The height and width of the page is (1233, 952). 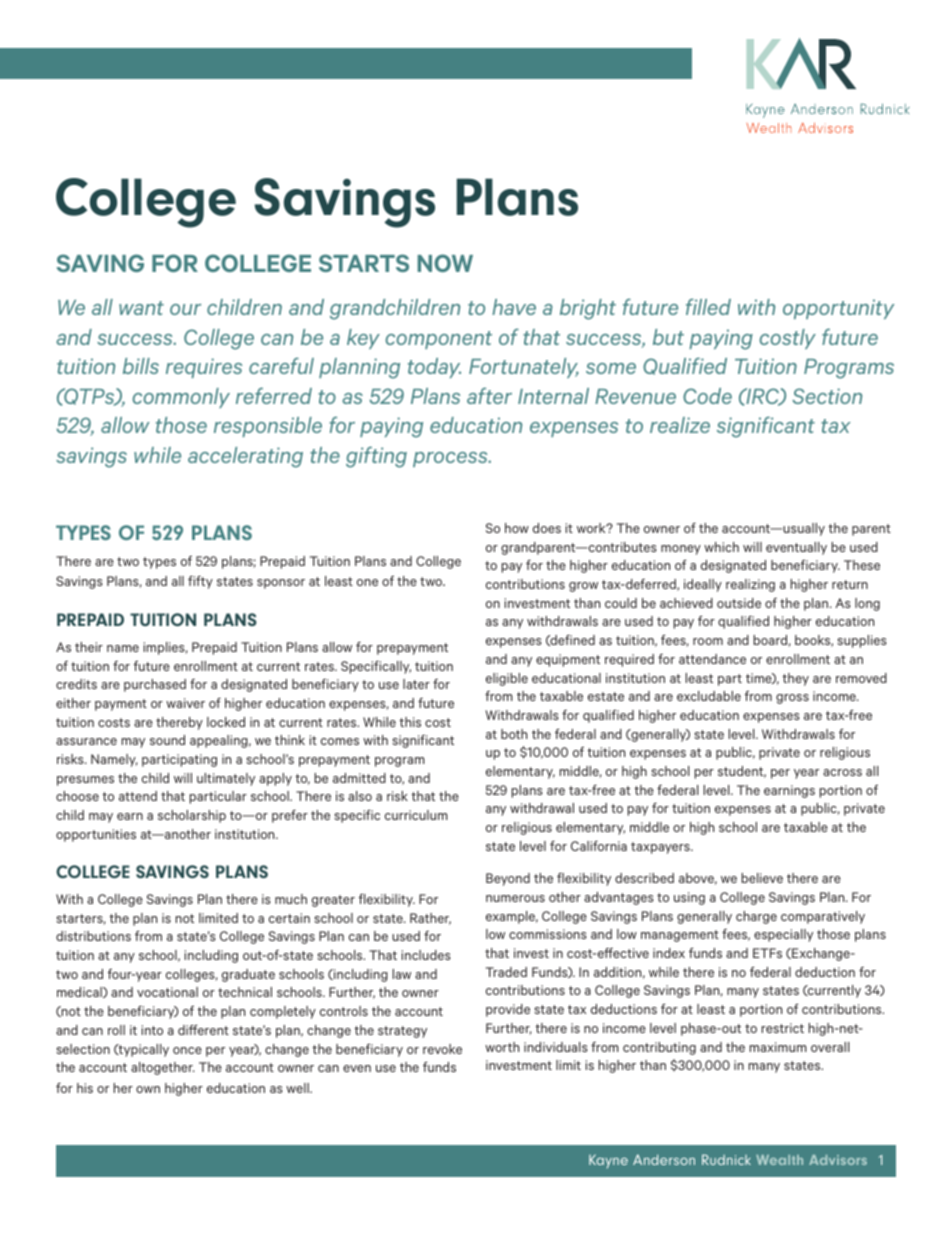 I want to click on Beyond, so click(x=508, y=879).
